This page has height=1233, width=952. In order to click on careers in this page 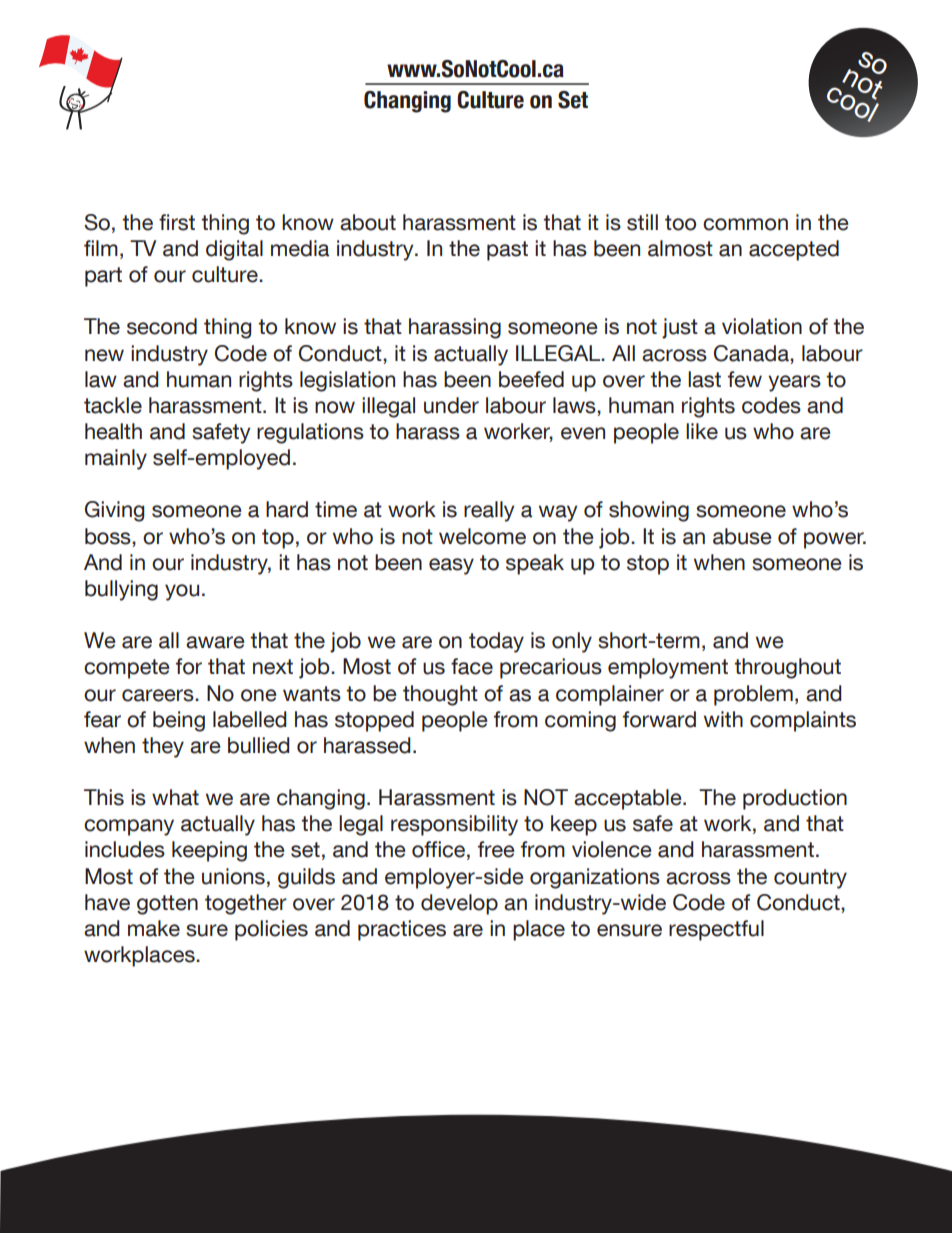, I will do `click(159, 695)`.
